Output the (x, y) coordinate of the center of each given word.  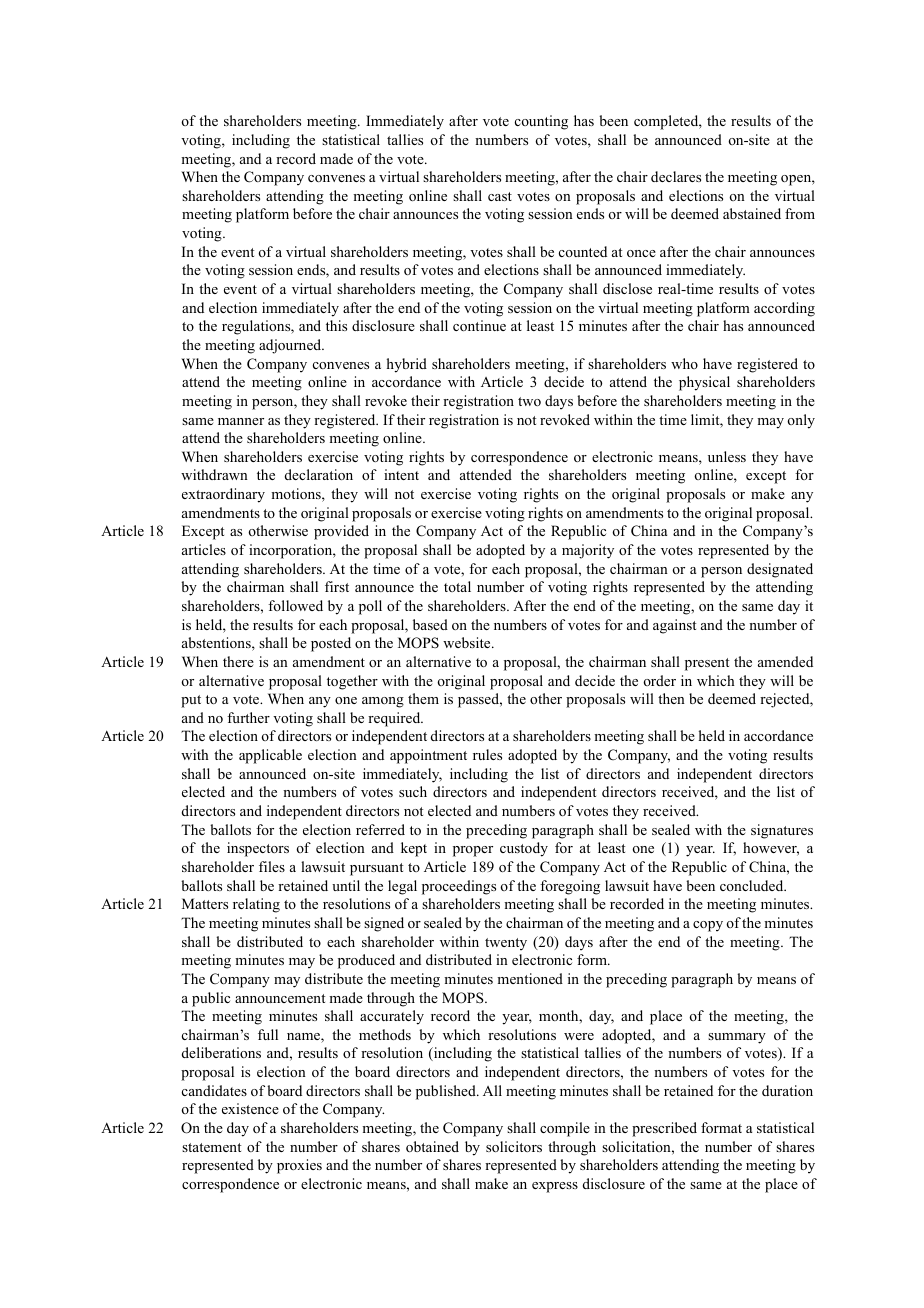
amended (785, 661)
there (238, 661)
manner (241, 421)
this (336, 325)
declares (676, 176)
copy (708, 926)
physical (704, 383)
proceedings (459, 887)
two (529, 401)
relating (256, 905)
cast (500, 196)
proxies (299, 1166)
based (430, 624)
